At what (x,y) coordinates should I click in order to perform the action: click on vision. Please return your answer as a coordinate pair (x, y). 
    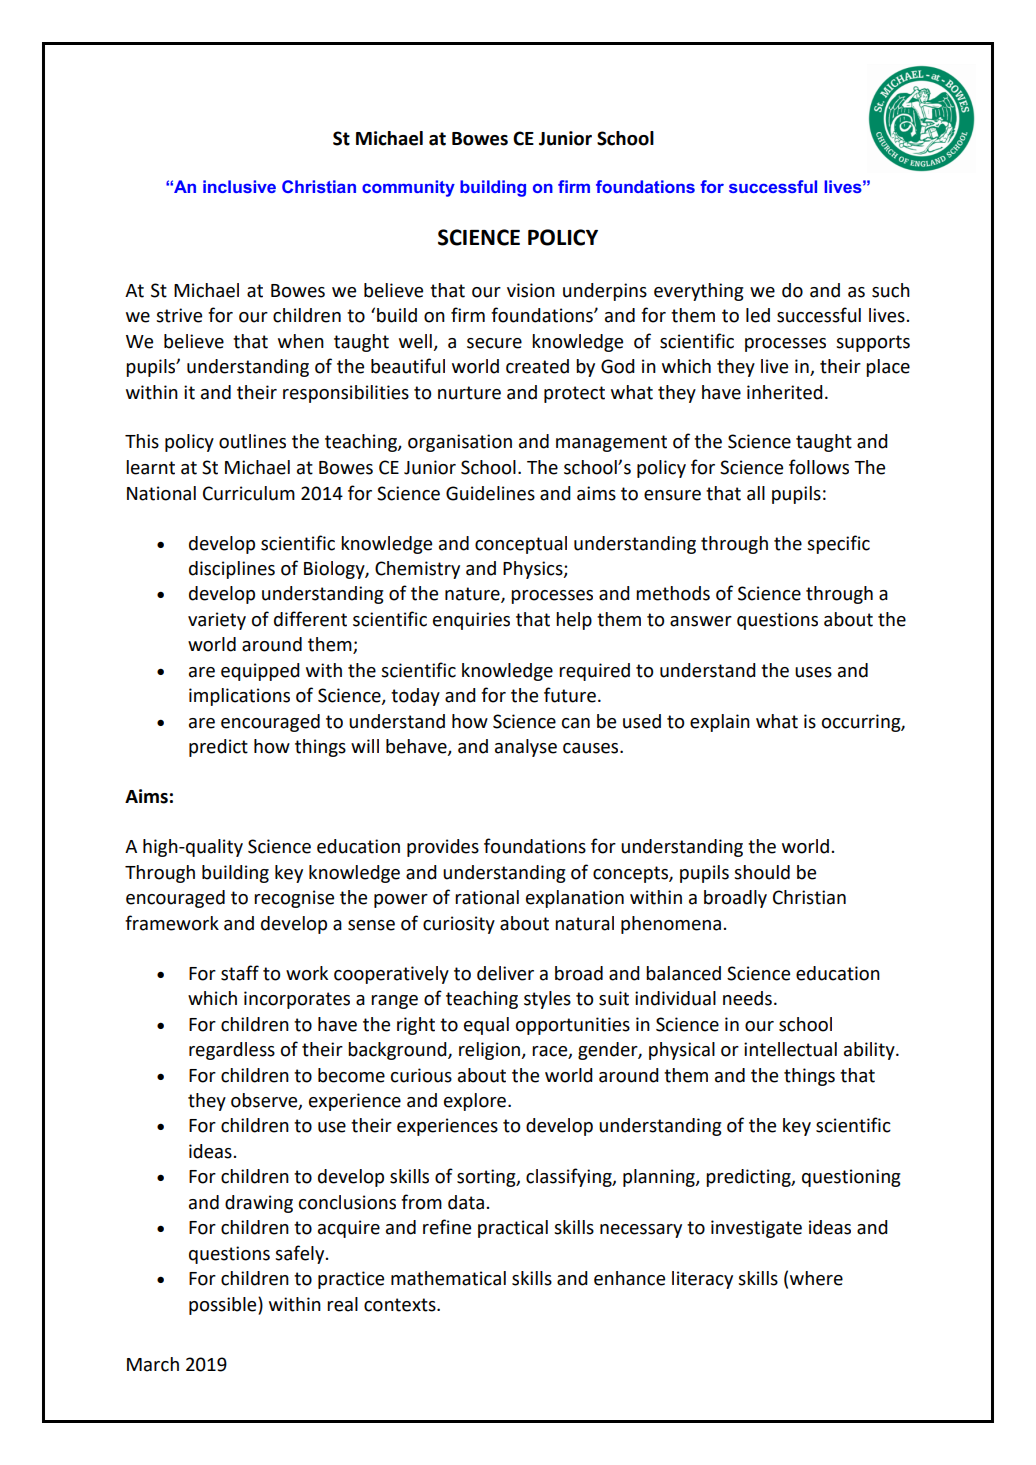
    Looking at the image, I should click on (531, 290).
